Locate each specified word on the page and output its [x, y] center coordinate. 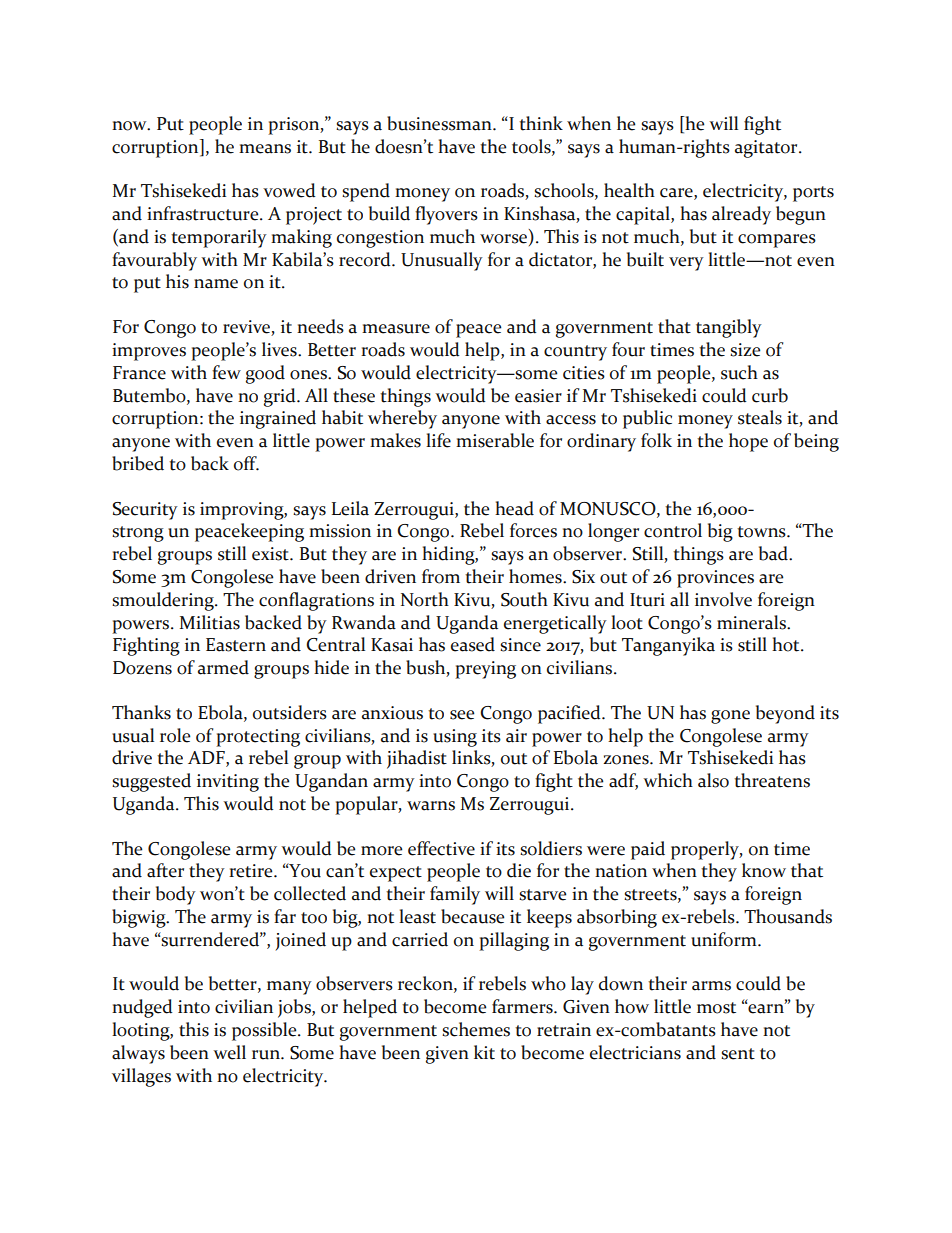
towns [762, 532]
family [455, 895]
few [226, 372]
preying [485, 670]
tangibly [729, 328]
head [514, 508]
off [246, 463]
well [229, 1052]
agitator [767, 149]
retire [252, 871]
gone [730, 717]
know [764, 870]
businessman [440, 123]
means [265, 149]
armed [223, 667]
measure [396, 329]
